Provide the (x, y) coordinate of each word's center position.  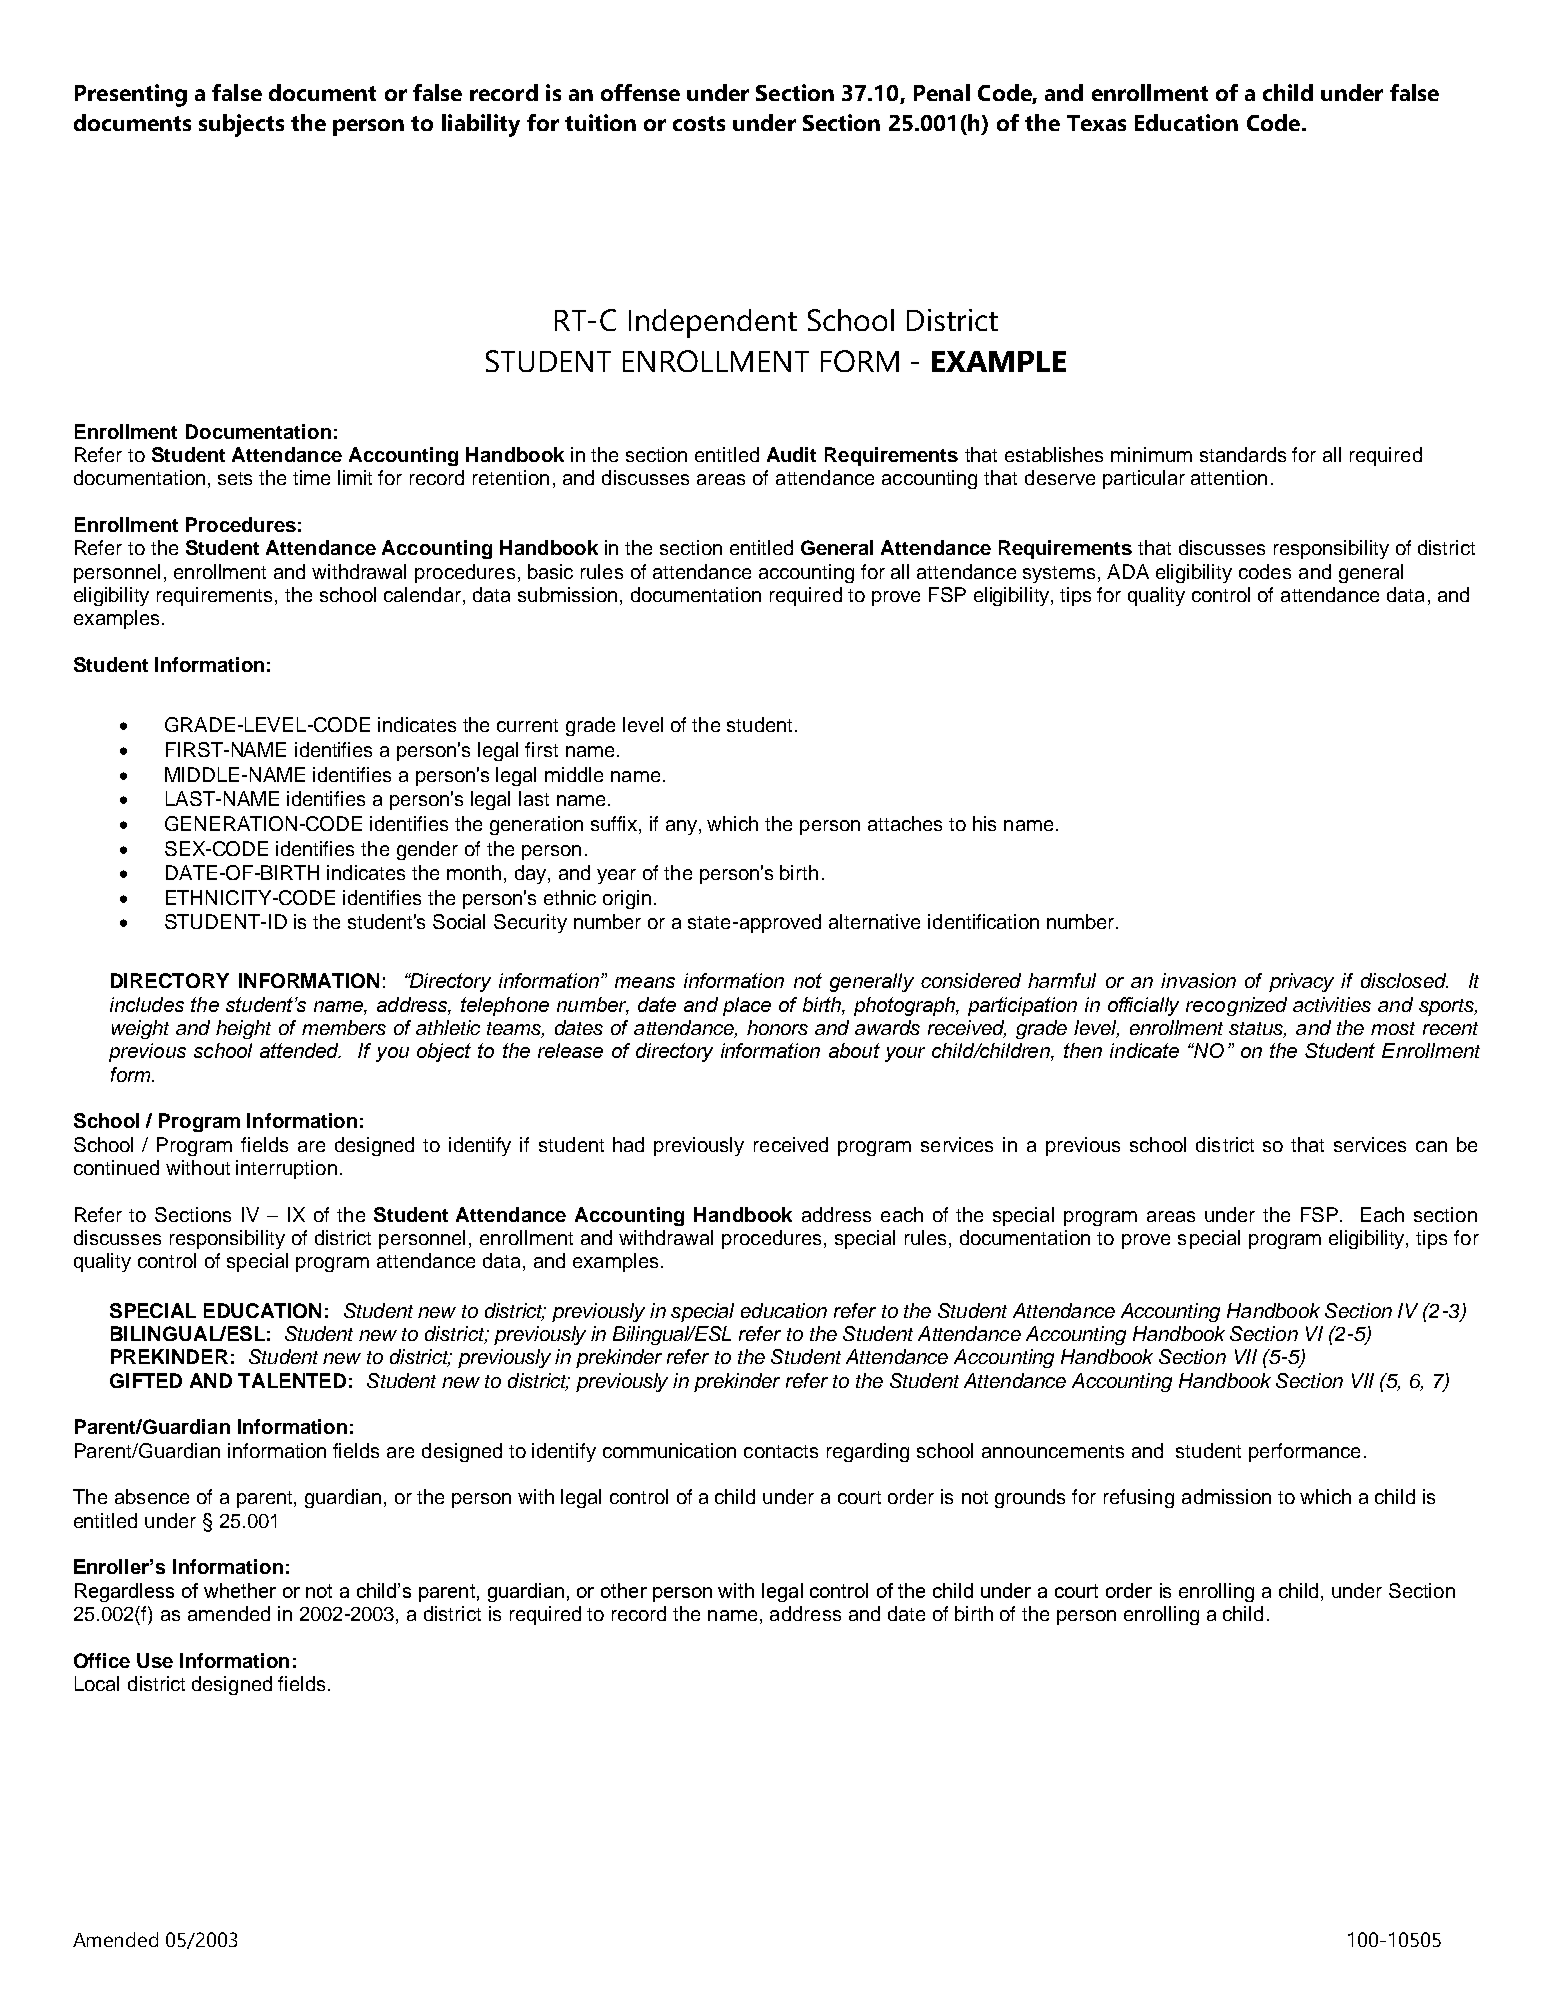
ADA (1128, 571)
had (628, 1144)
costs (699, 123)
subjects (241, 125)
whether (240, 1590)
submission (567, 594)
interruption (286, 1169)
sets (235, 478)
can (1431, 1146)
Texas (1096, 123)
